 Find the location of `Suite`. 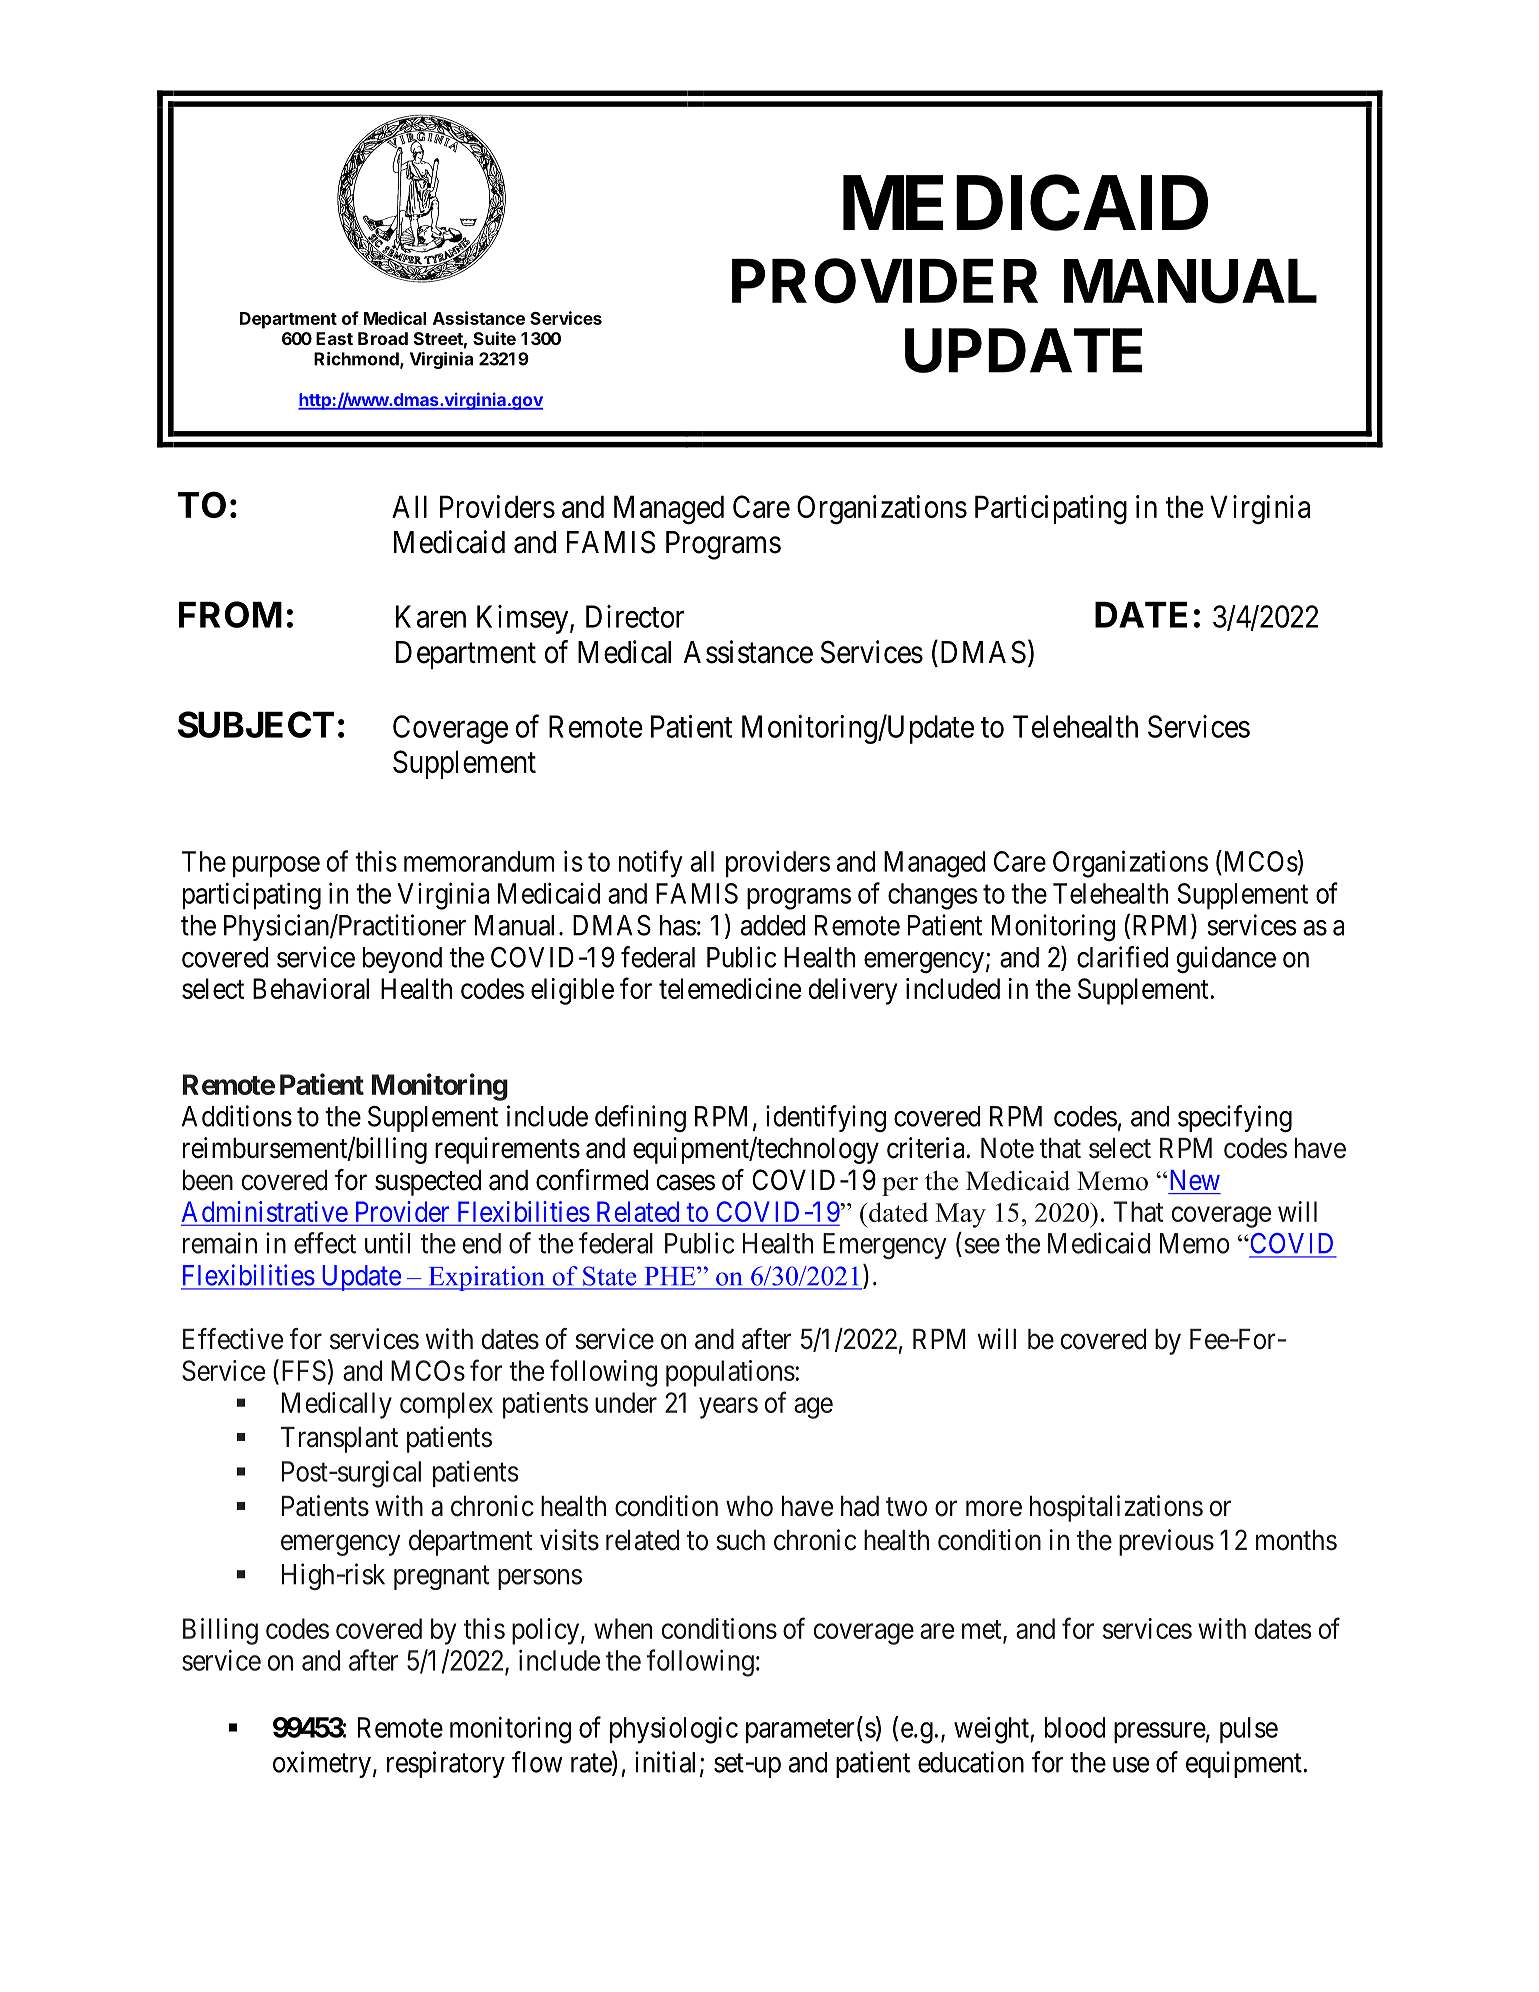

Suite is located at coordinates (494, 338).
